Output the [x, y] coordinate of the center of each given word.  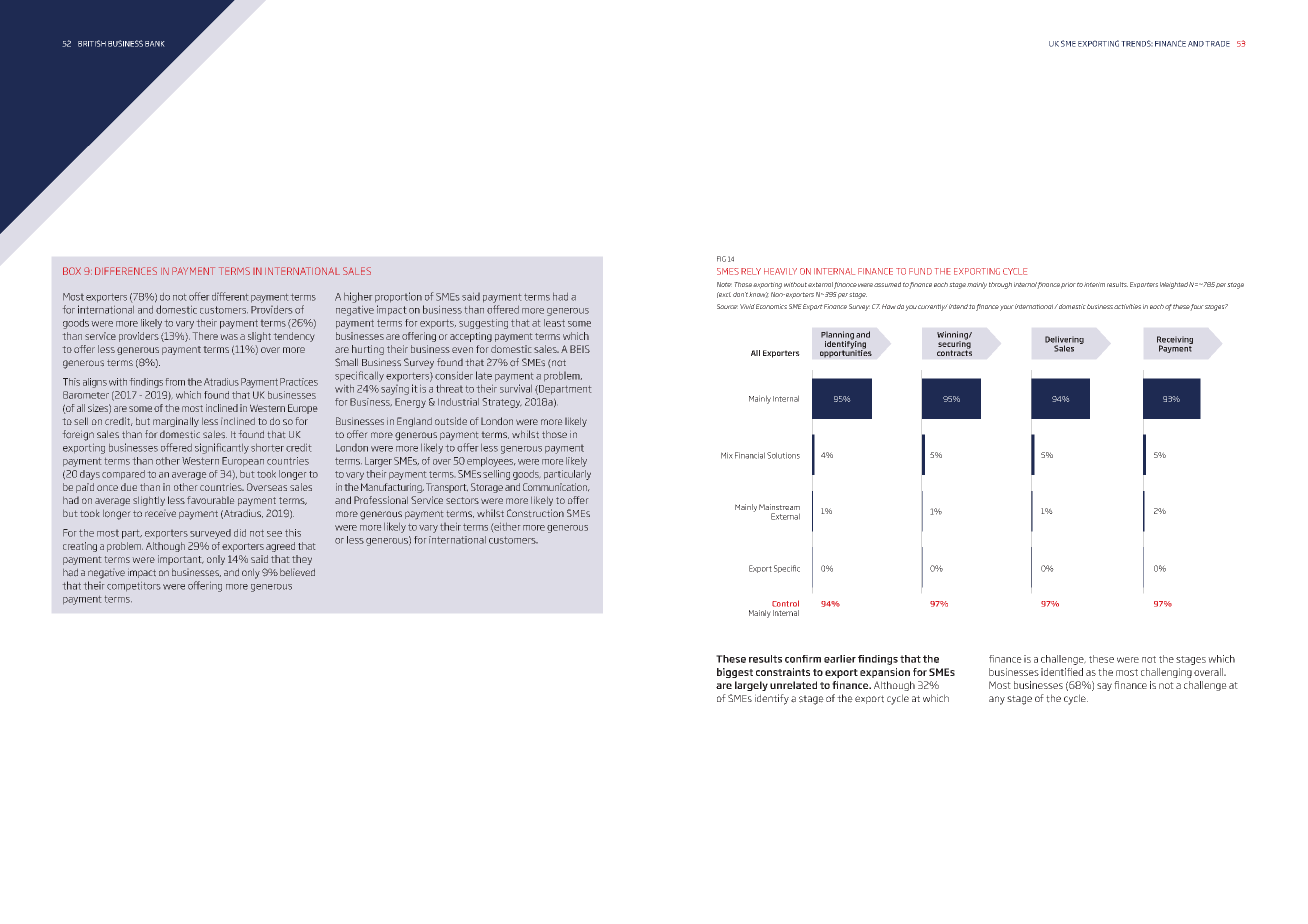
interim [1094, 284]
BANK [155, 44]
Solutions [783, 455]
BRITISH [92, 43]
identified [1062, 672]
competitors [133, 586]
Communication [556, 487]
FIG [721, 259]
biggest [735, 673]
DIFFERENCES [126, 271]
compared [123, 474]
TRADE [1217, 44]
